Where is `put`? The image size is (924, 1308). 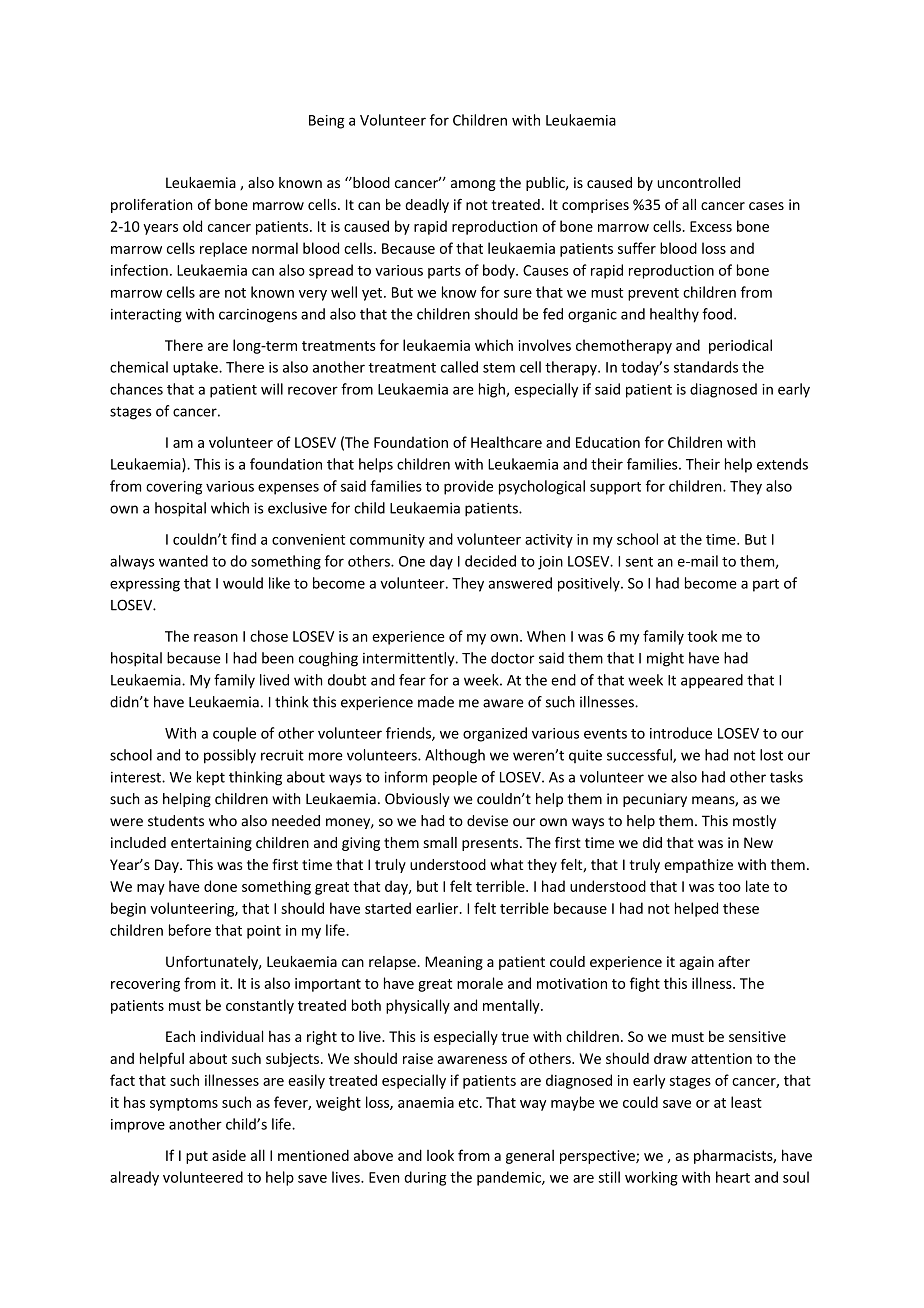
put is located at coordinates (197, 1157).
